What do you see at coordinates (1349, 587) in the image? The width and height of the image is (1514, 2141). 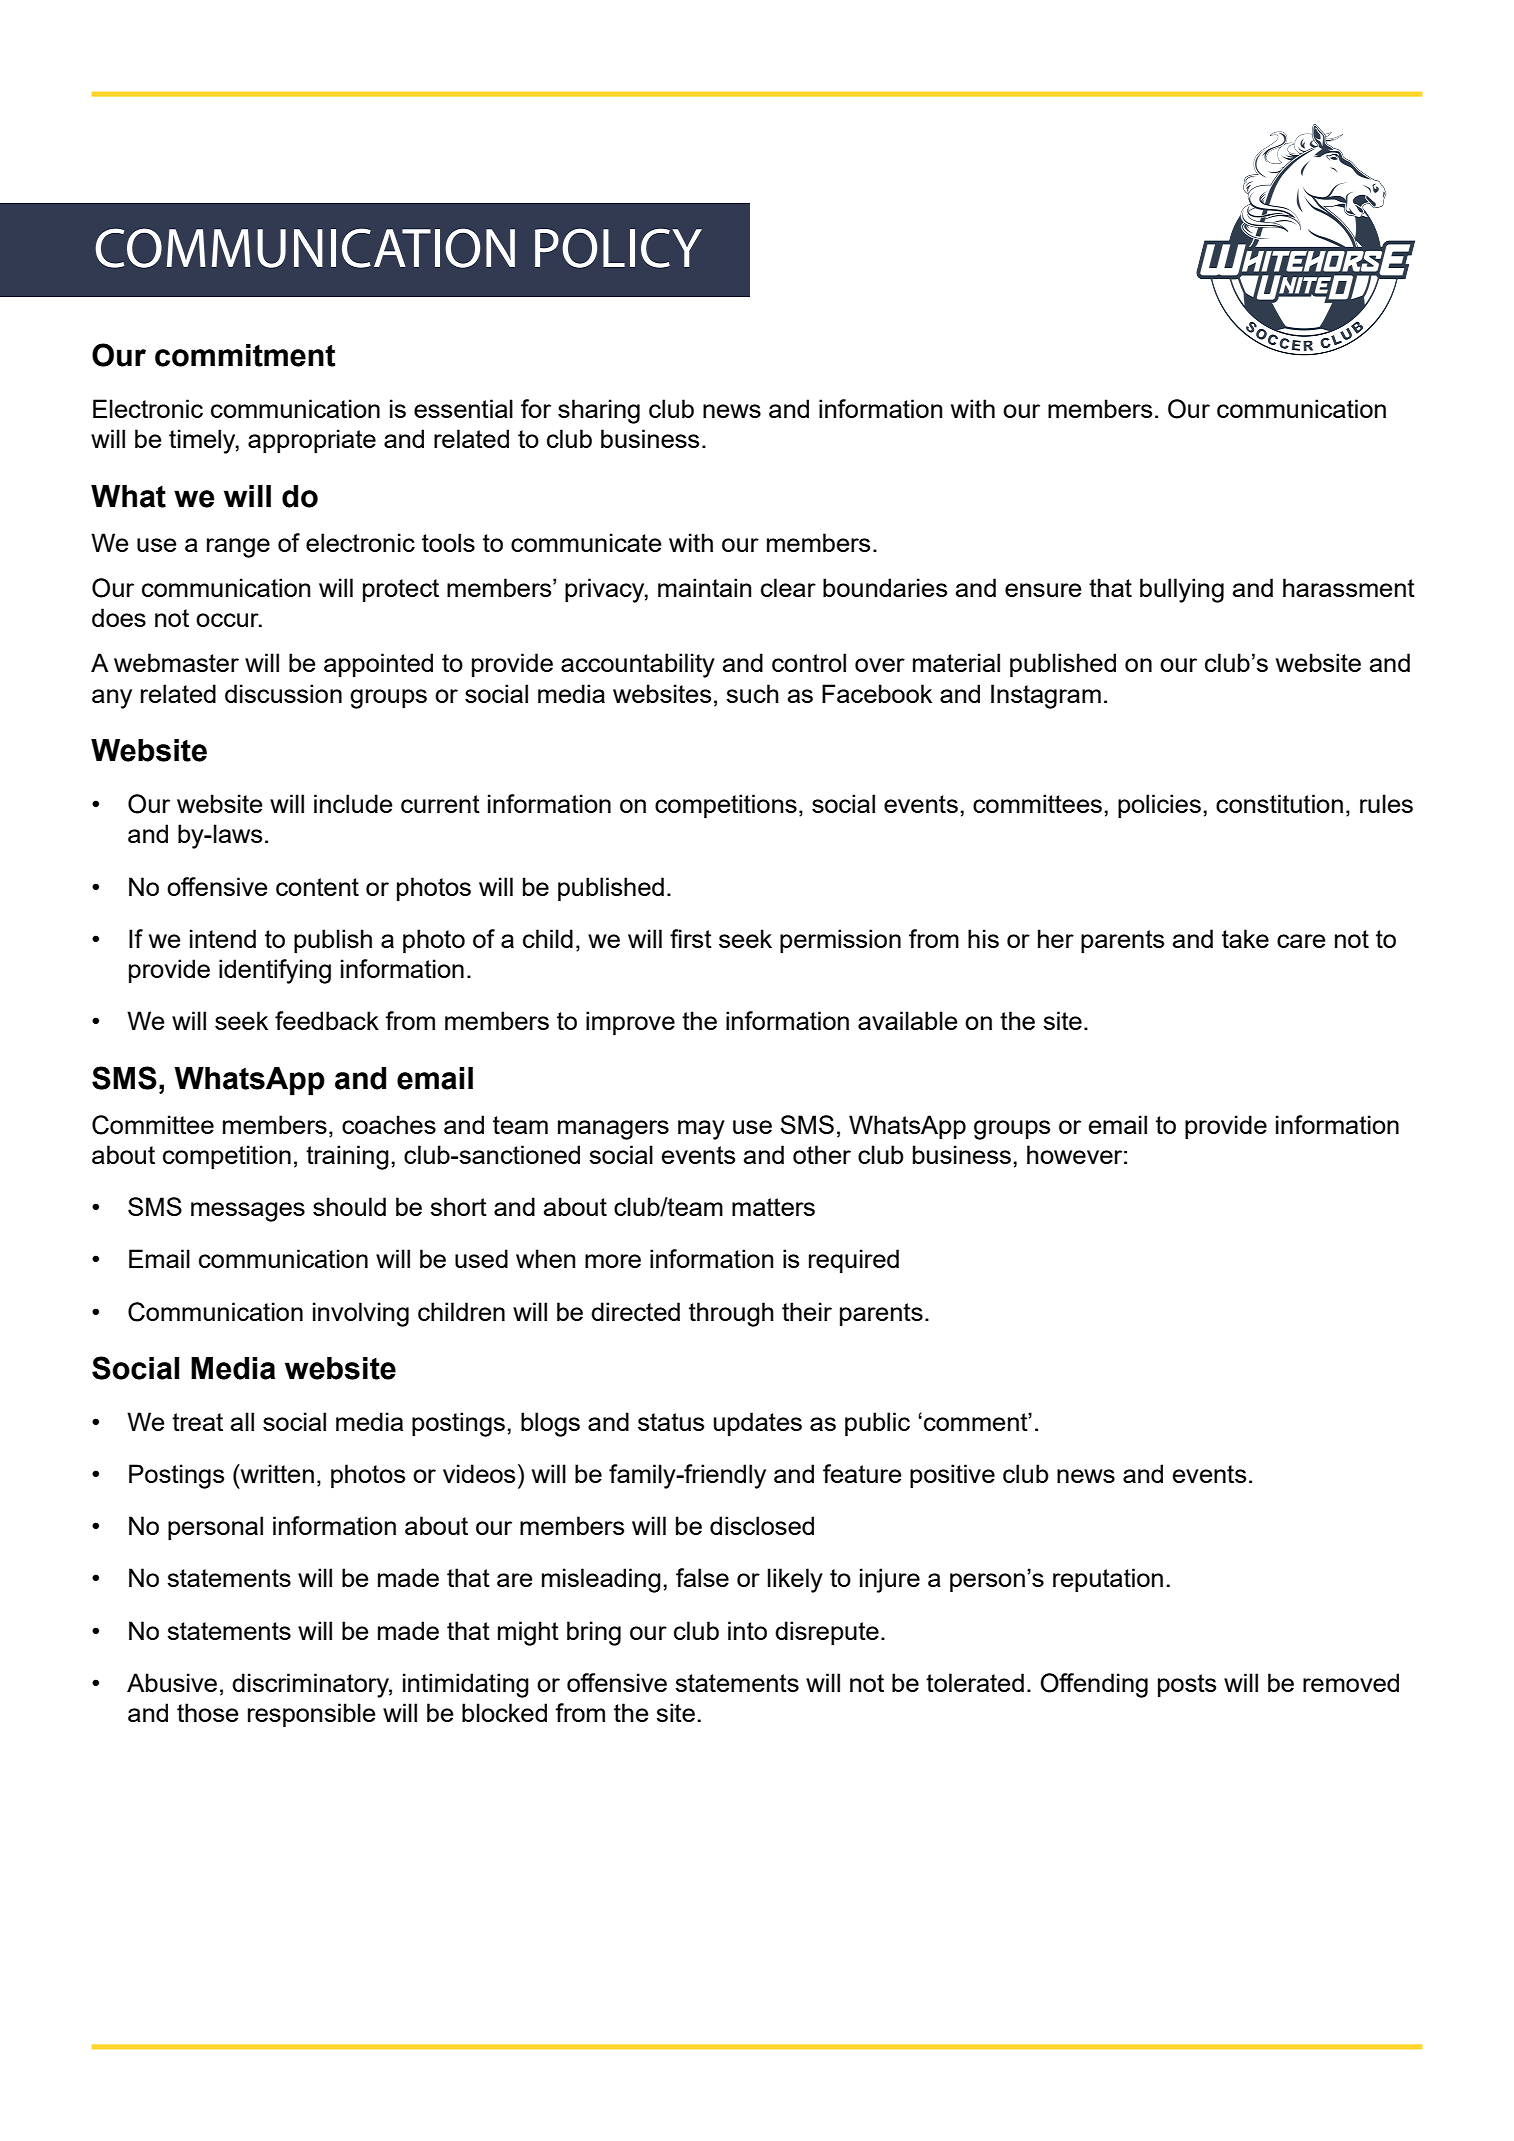 I see `harassment` at bounding box center [1349, 587].
